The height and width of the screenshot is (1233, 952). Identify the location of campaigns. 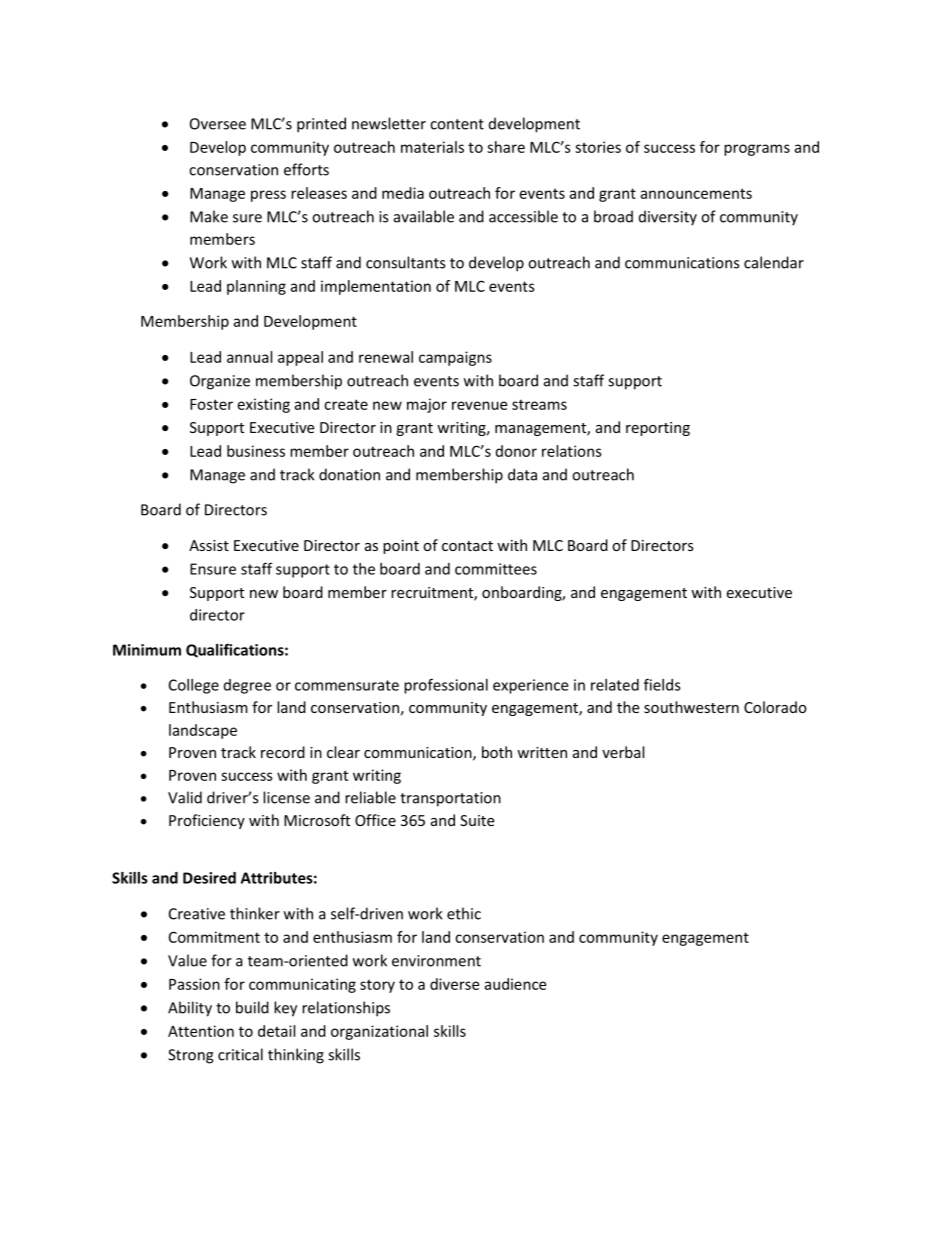
(455, 358).
